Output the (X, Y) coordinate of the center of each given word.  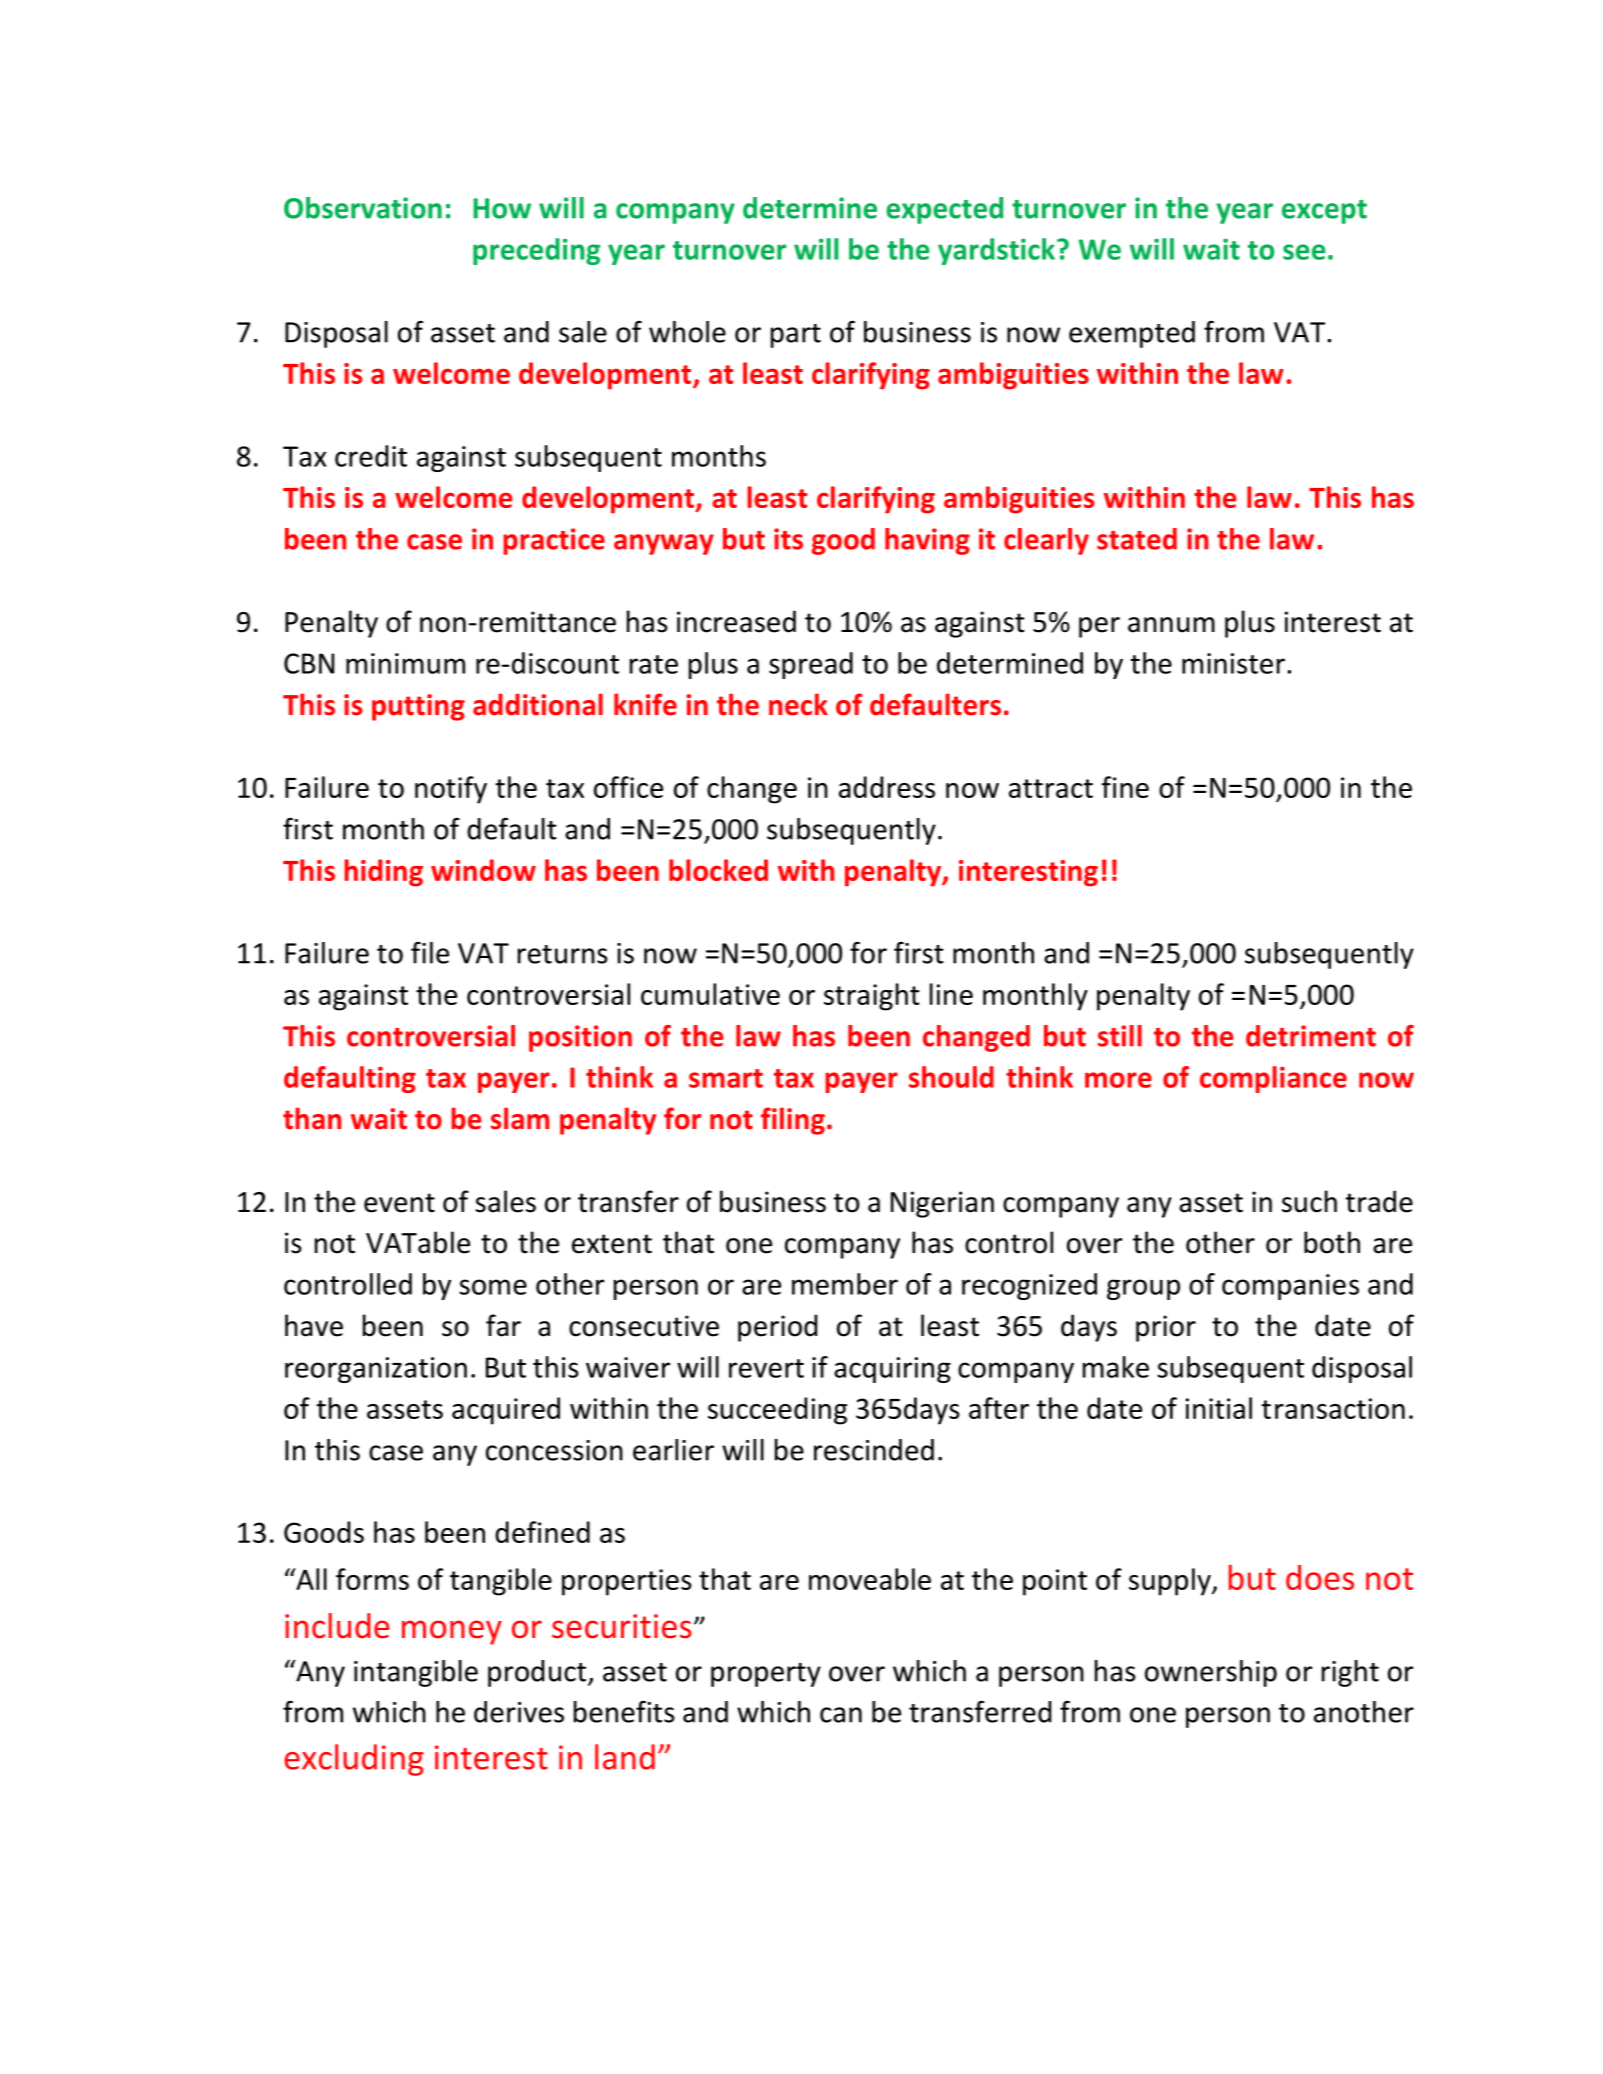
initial (1219, 1408)
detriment (1311, 1036)
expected (944, 210)
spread (811, 665)
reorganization (376, 1370)
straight (872, 997)
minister (1233, 663)
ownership (1211, 1673)
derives (519, 1712)
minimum (405, 663)
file (430, 952)
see (1304, 252)
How (502, 208)
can (841, 1715)
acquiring (892, 1370)
